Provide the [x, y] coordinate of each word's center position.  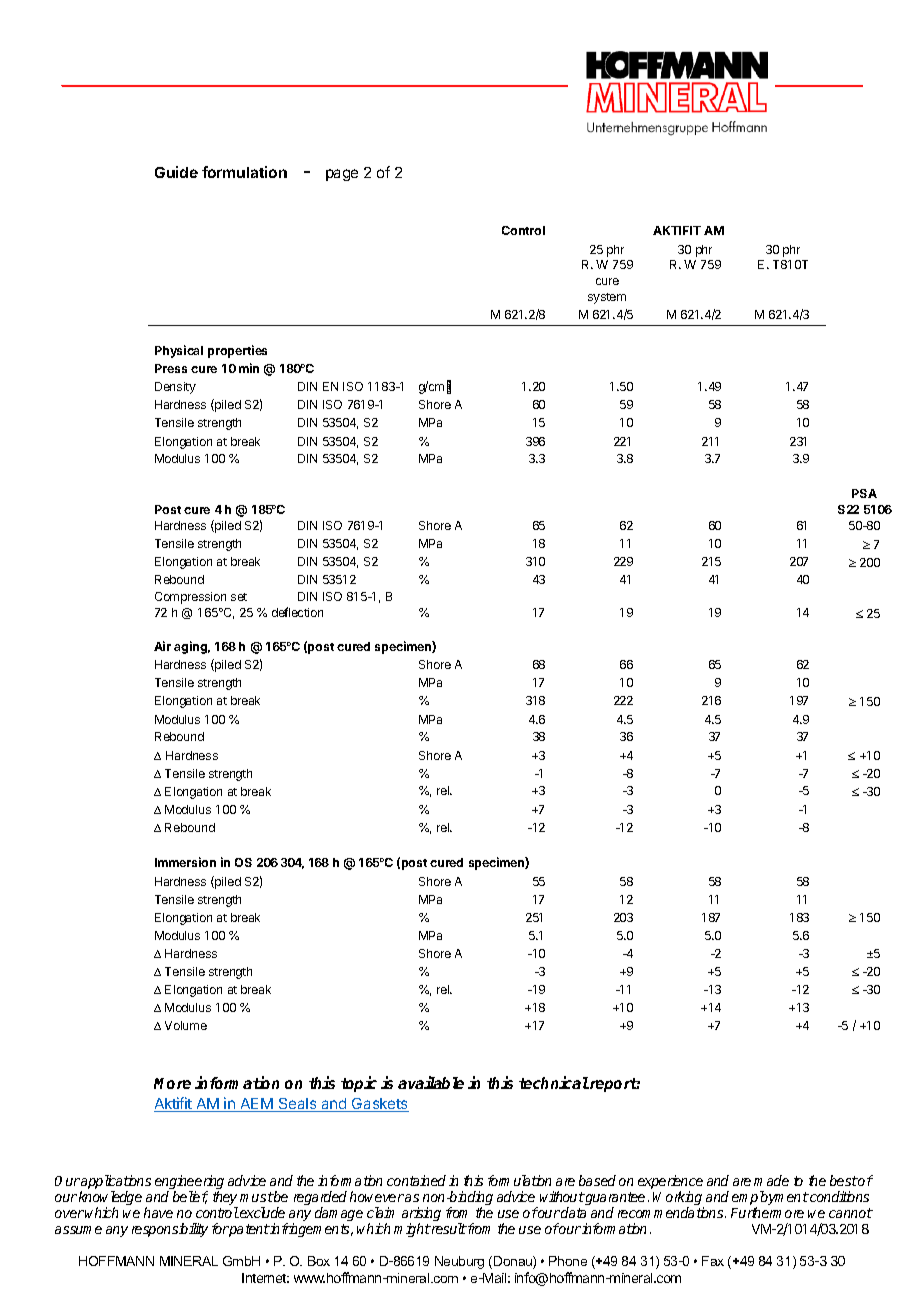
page [342, 175]
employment [770, 1199]
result [448, 1228]
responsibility [170, 1230]
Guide [176, 172]
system [607, 298]
